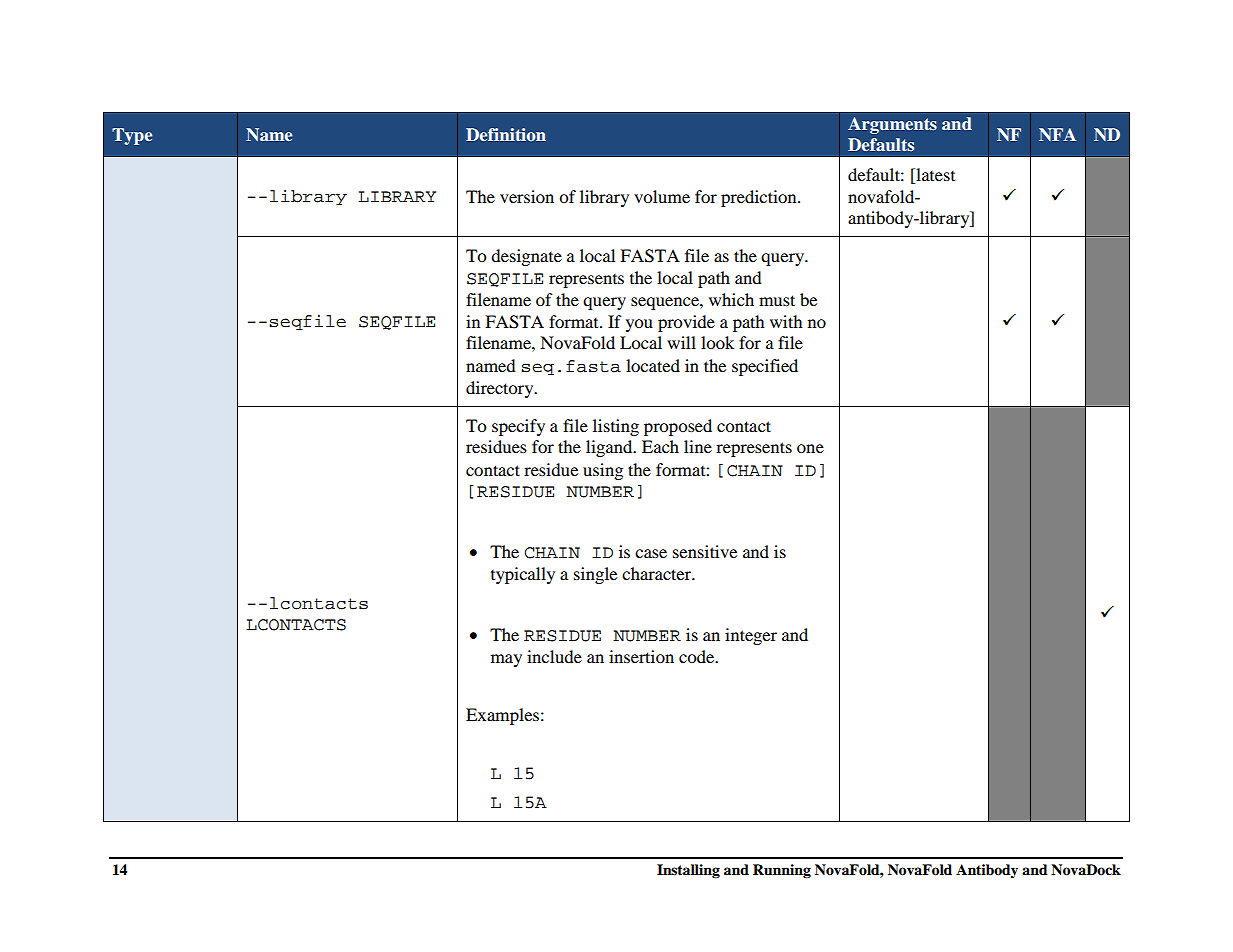 The image size is (1233, 952). What do you see at coordinates (639, 325) in the screenshot?
I see `you` at bounding box center [639, 325].
